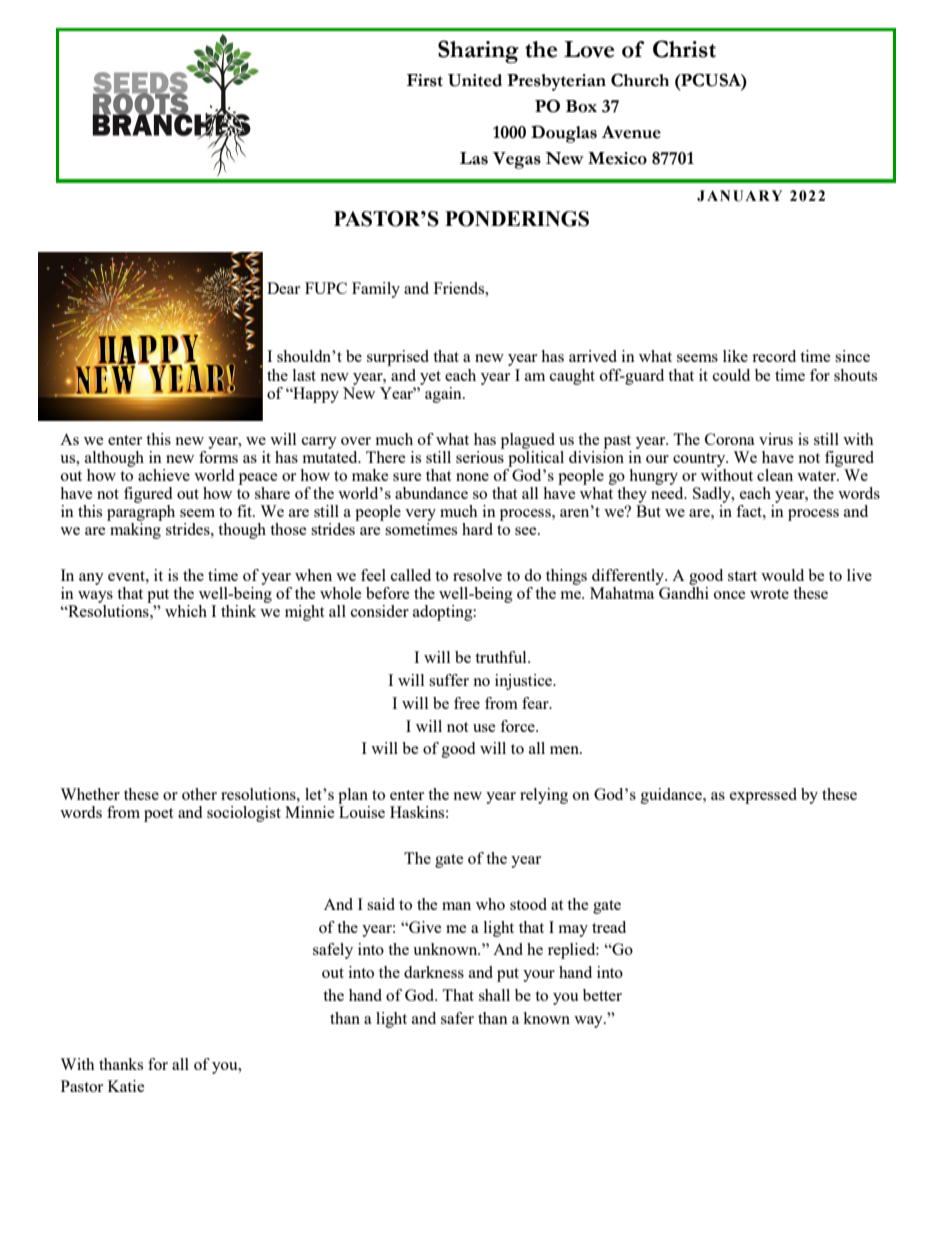 This document has height=1233, width=952. What do you see at coordinates (158, 815) in the document?
I see `poet` at bounding box center [158, 815].
